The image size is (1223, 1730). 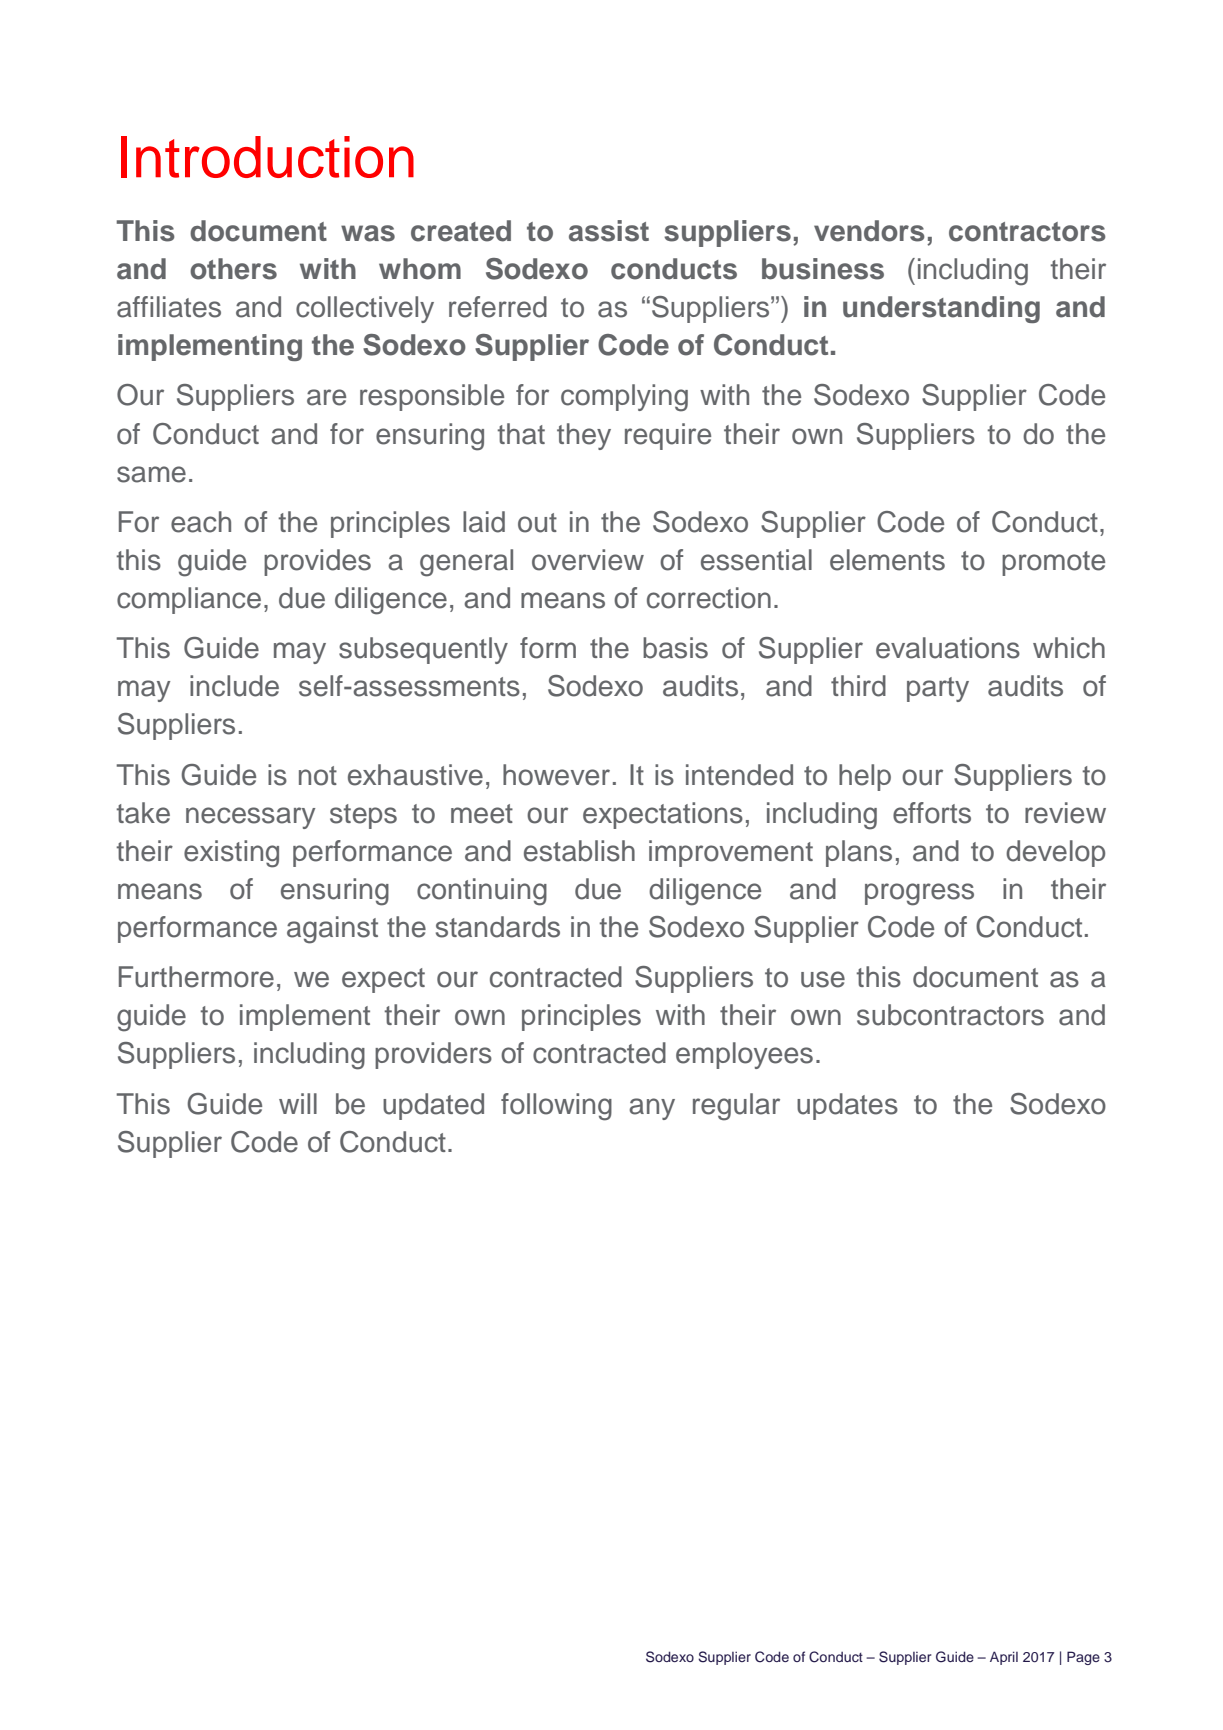 What do you see at coordinates (231, 854) in the screenshot?
I see `existing` at bounding box center [231, 854].
